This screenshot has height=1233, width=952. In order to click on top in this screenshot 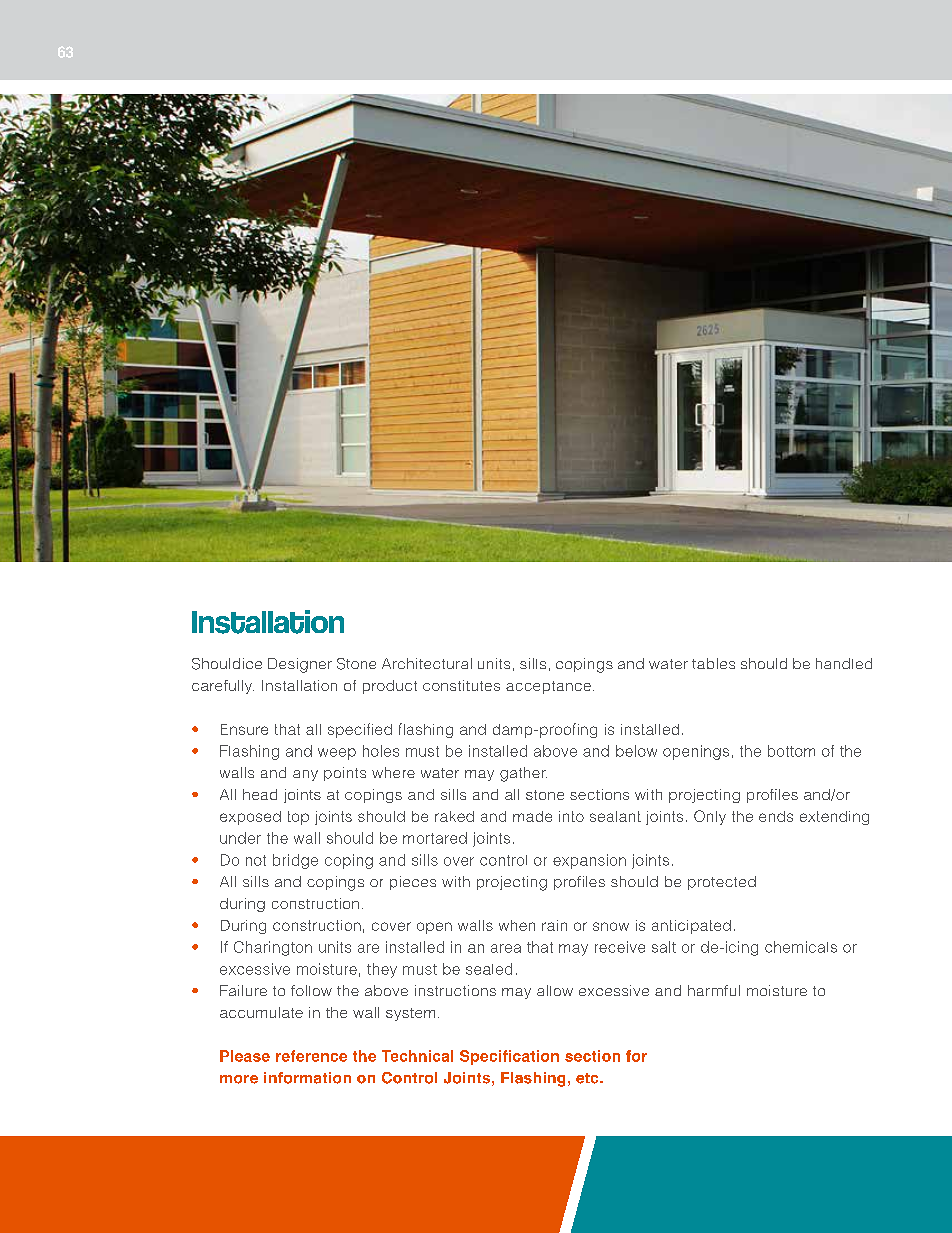, I will do `click(298, 818)`.
